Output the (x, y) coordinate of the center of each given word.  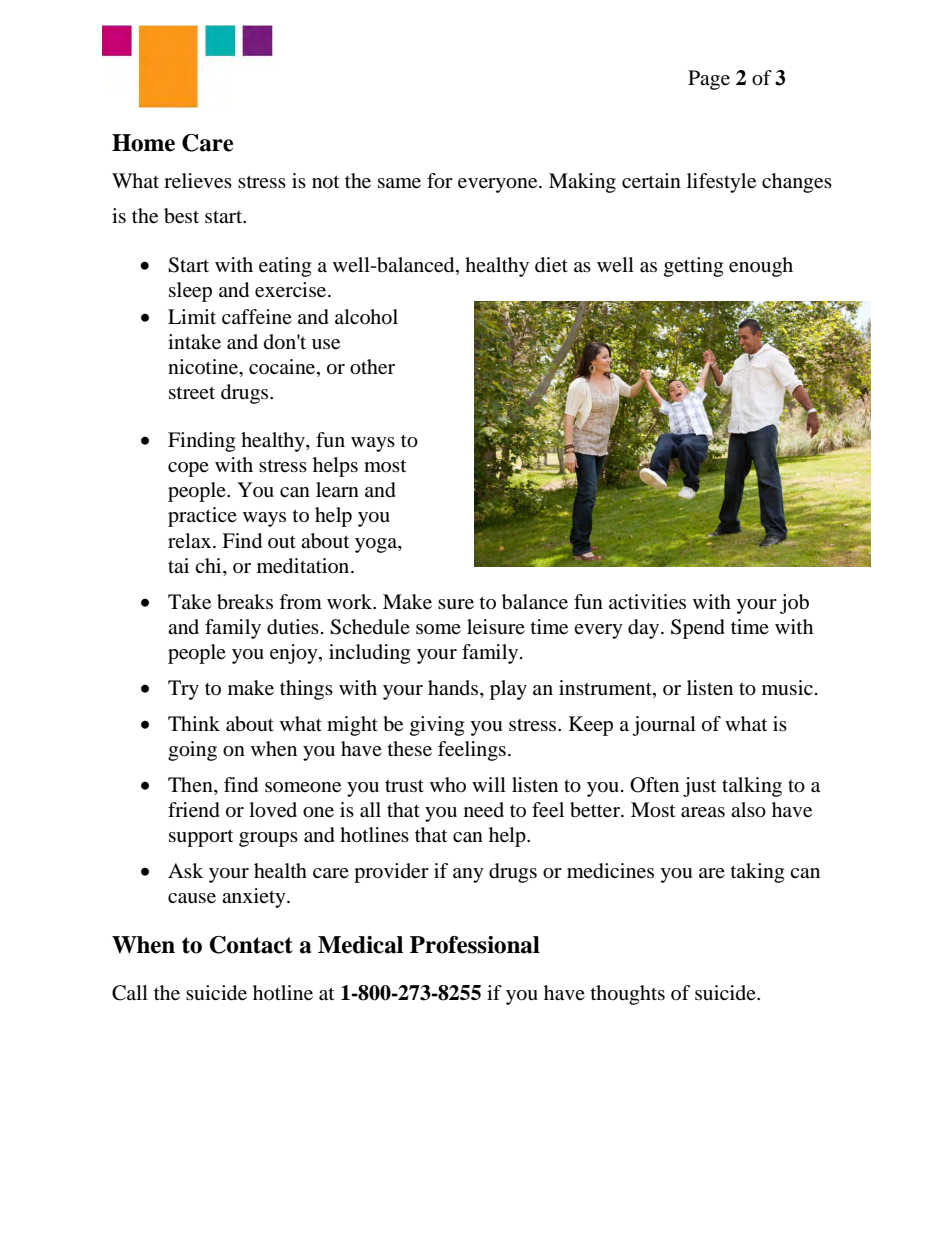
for (440, 181)
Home (143, 143)
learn (337, 490)
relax (191, 540)
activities (647, 602)
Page (709, 80)
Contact (251, 945)
